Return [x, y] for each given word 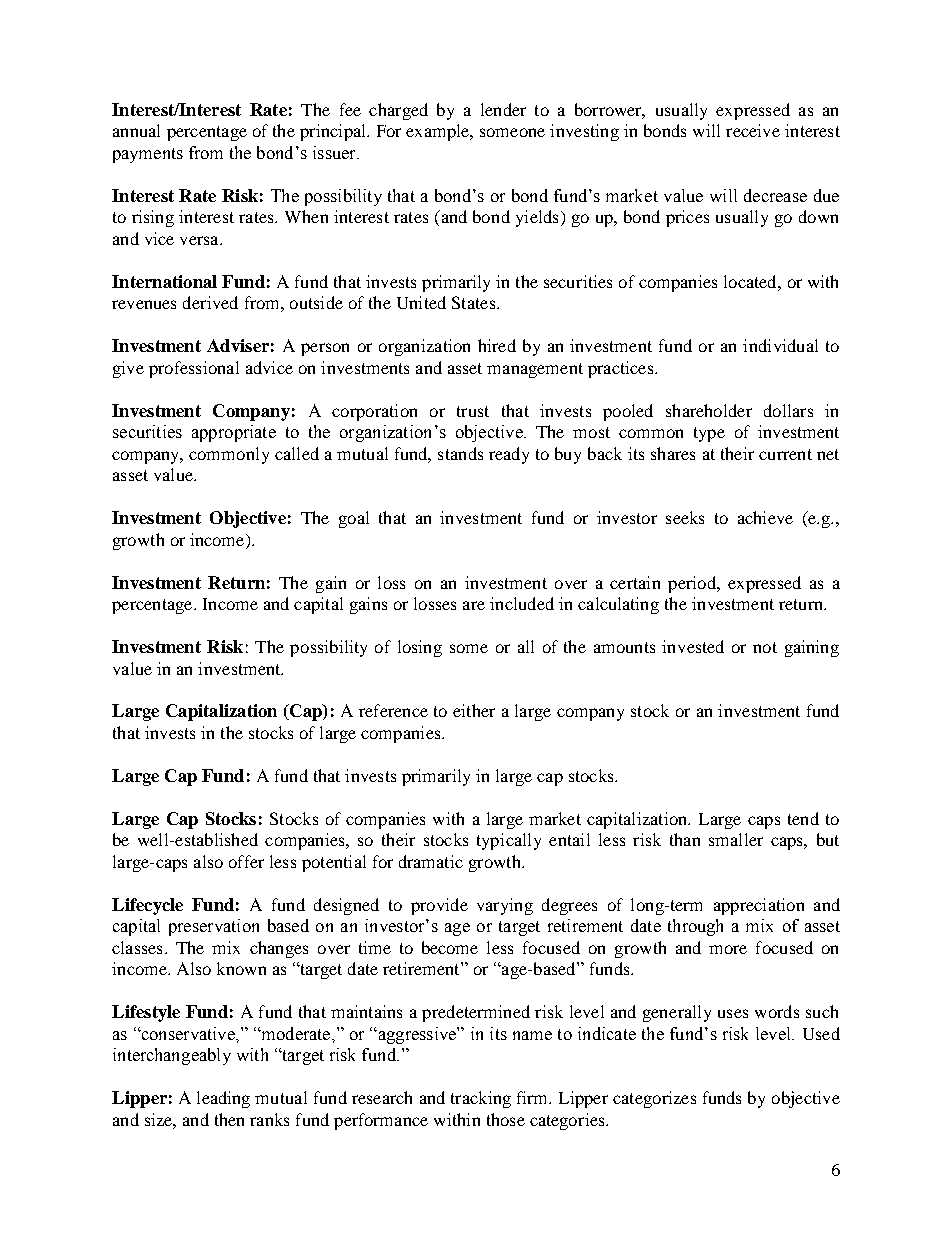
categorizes [654, 1099]
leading [223, 1099]
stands [460, 453]
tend [803, 818]
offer [246, 861]
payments [148, 155]
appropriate [234, 433]
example [439, 132]
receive [753, 130]
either [474, 710]
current [785, 454]
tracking [481, 1099]
